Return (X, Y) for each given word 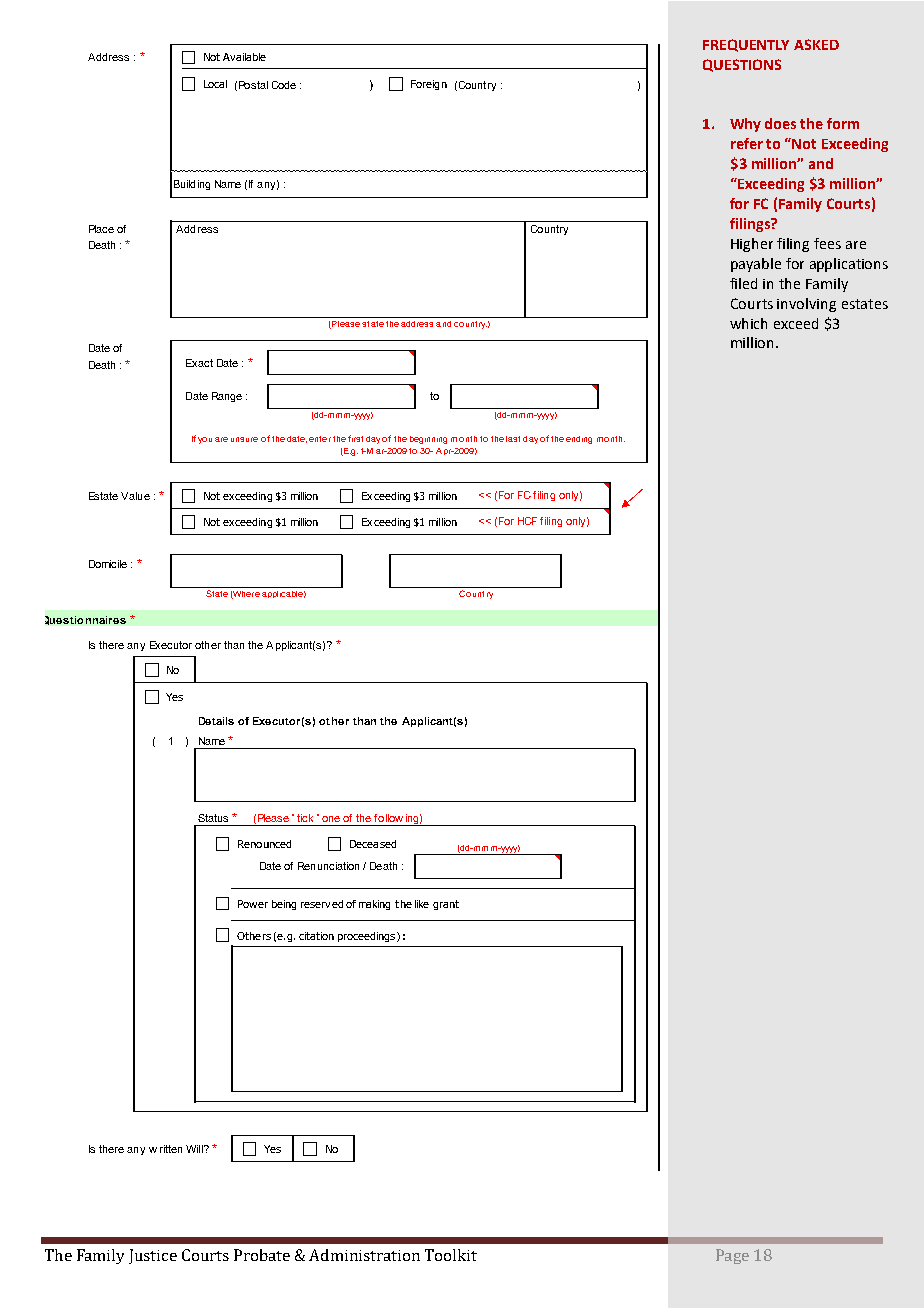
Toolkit (451, 1255)
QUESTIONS (742, 65)
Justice (153, 1256)
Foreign (429, 85)
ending (579, 440)
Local (215, 84)
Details (216, 721)
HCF (527, 521)
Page (732, 1256)
